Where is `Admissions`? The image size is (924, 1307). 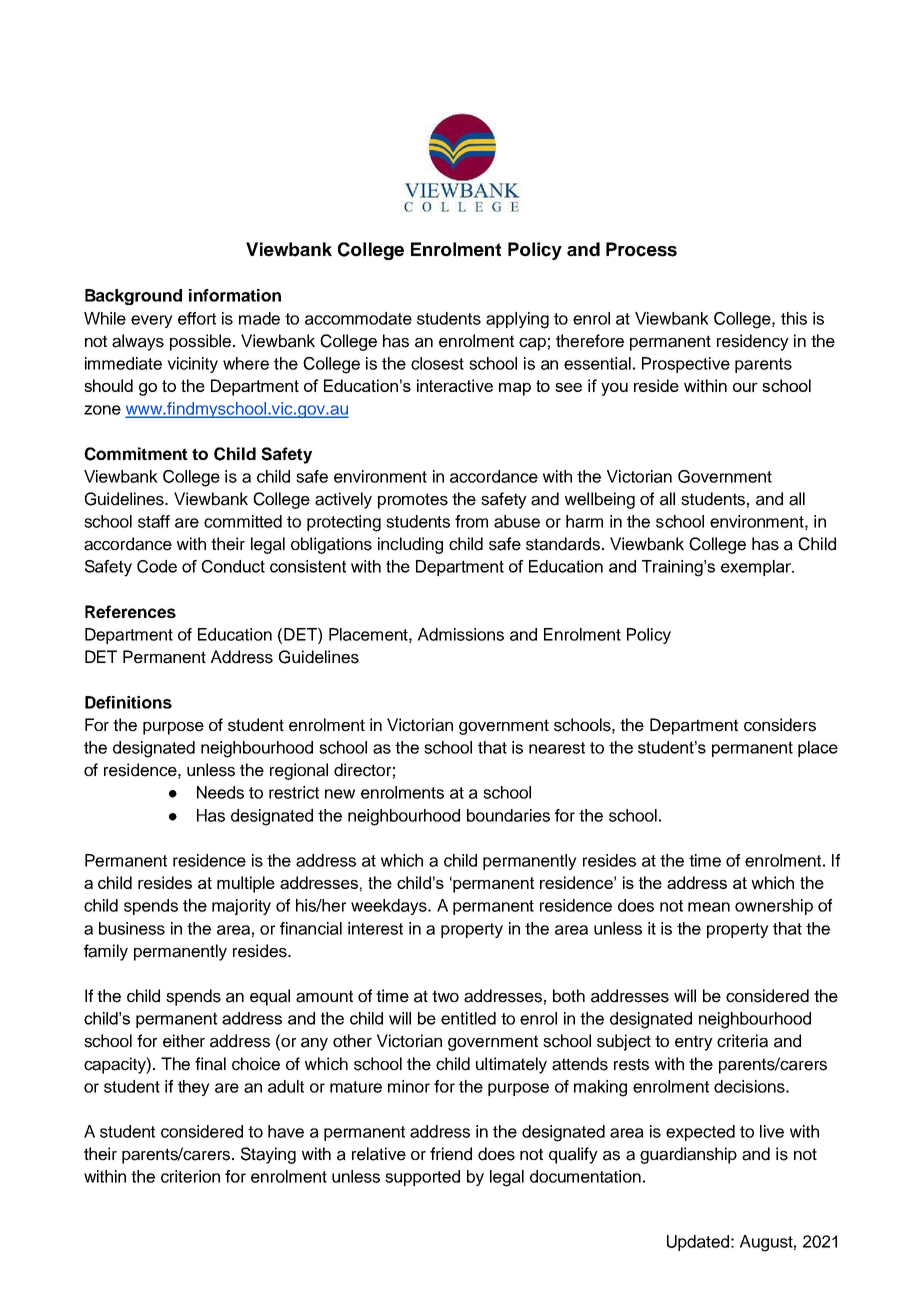 Admissions is located at coordinates (461, 634).
